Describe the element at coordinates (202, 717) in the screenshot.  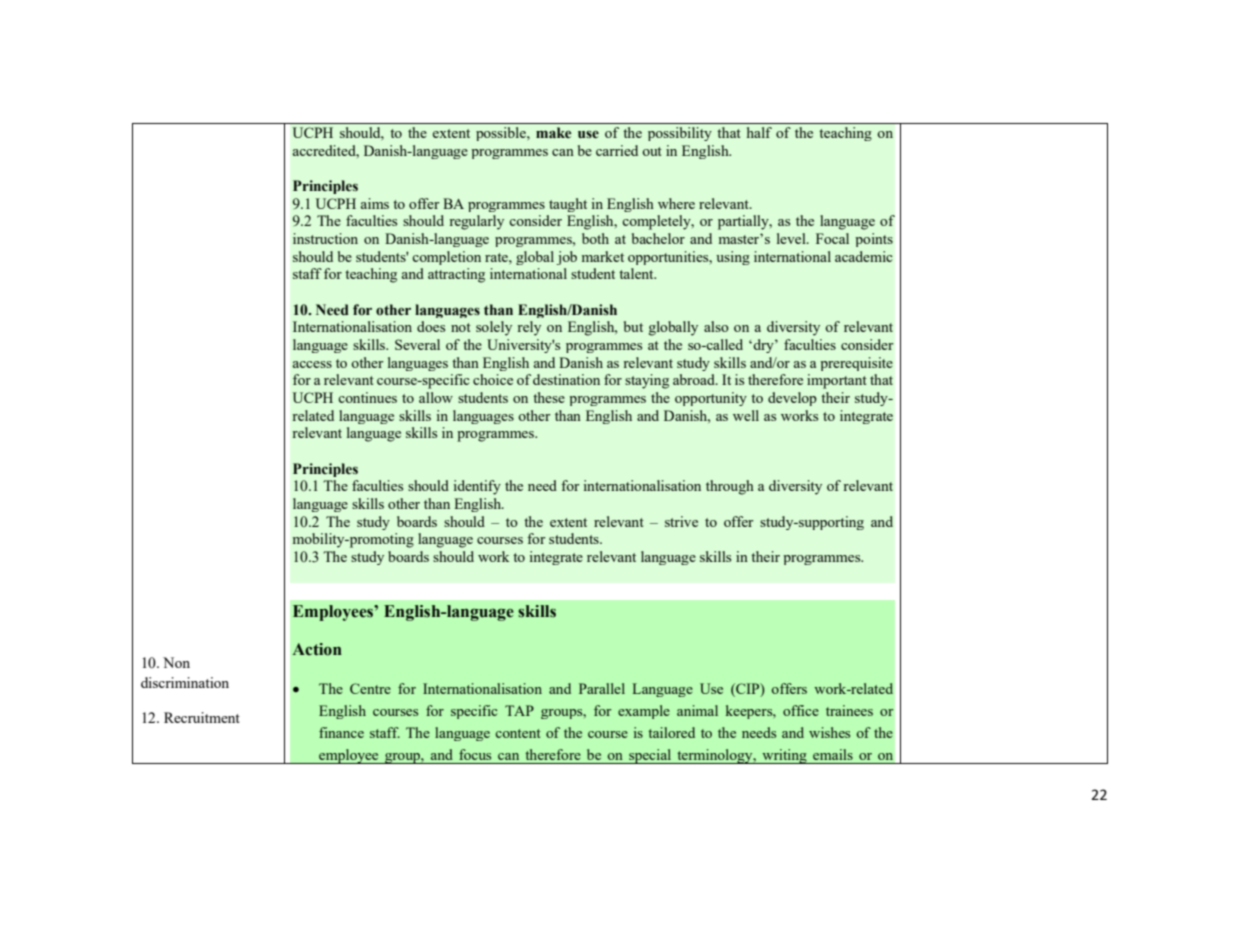
I see `Recruitment` at that location.
